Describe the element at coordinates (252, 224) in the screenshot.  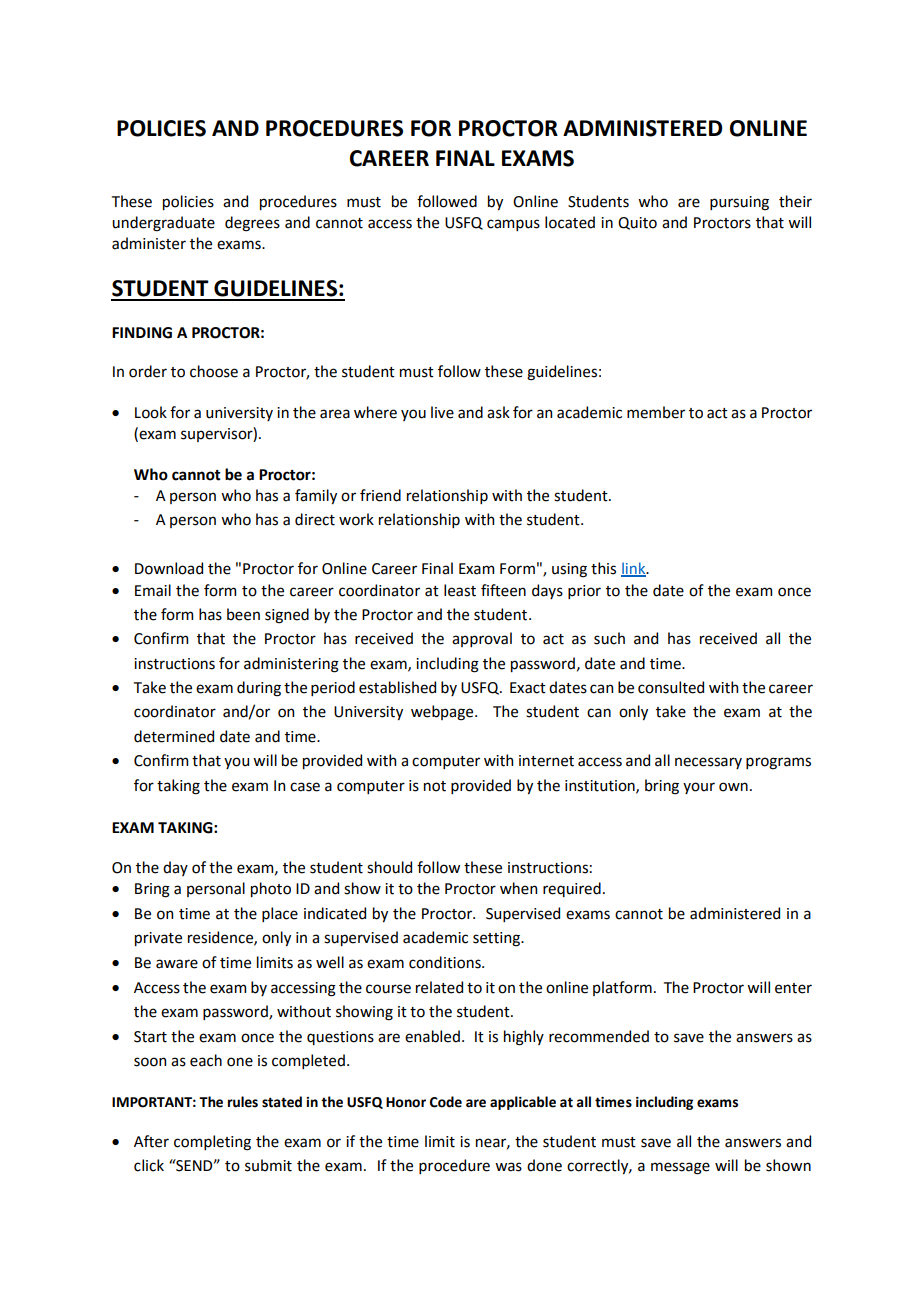
I see `degrees` at that location.
